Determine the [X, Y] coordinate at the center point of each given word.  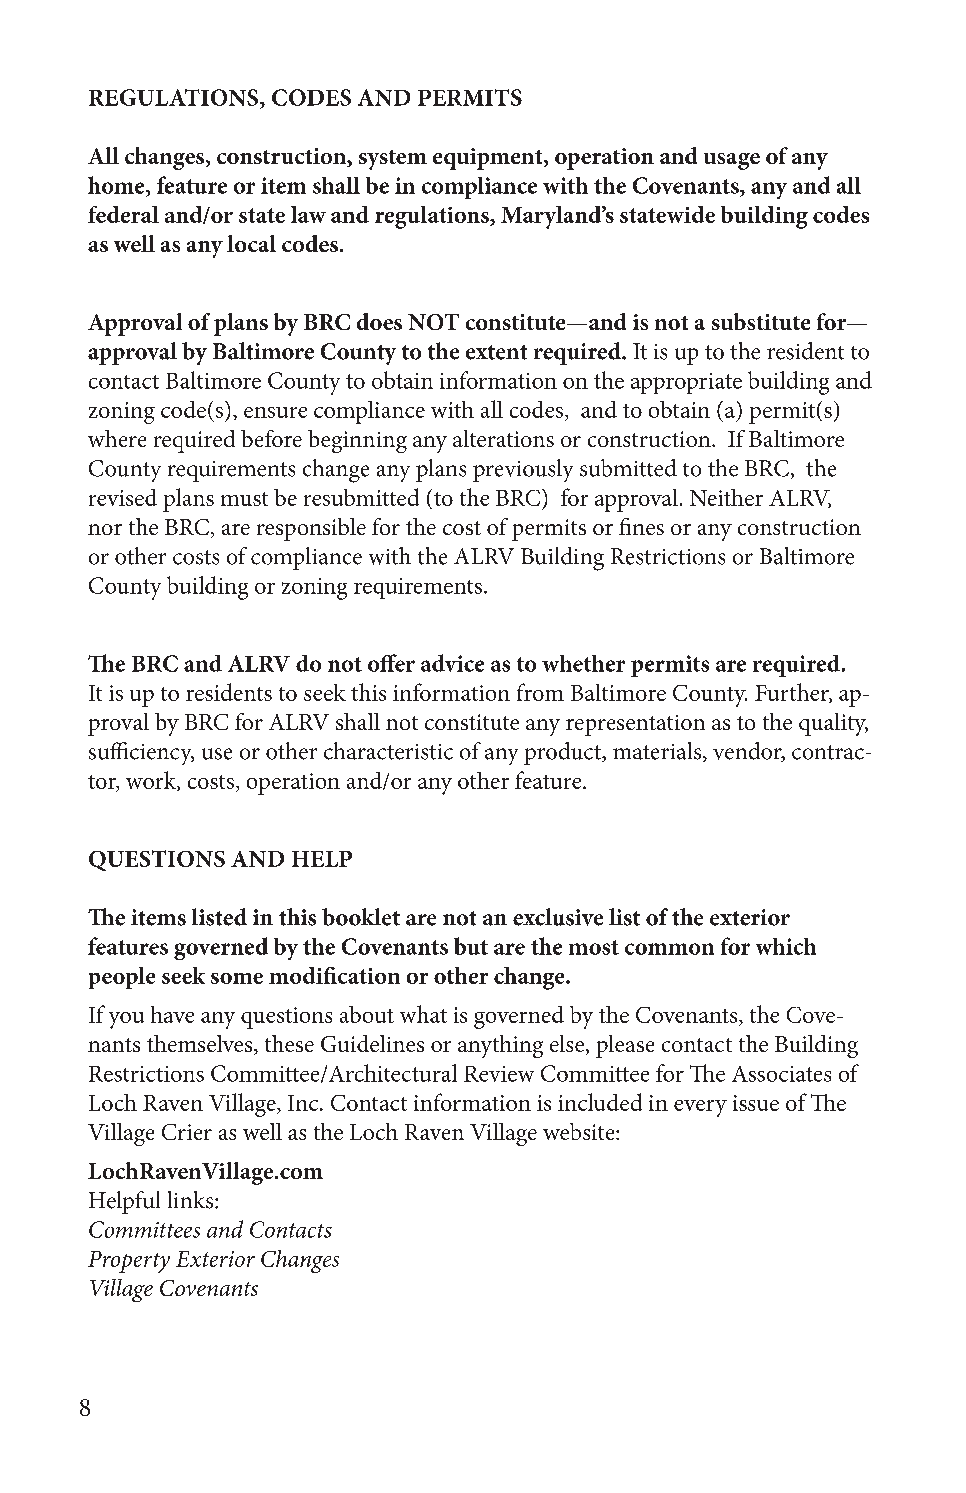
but [471, 946]
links [192, 1200]
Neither [726, 497]
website [580, 1131]
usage [732, 161]
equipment [489, 159]
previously [523, 470]
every [700, 1108]
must [244, 499]
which [786, 946]
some [237, 978]
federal [123, 214]
